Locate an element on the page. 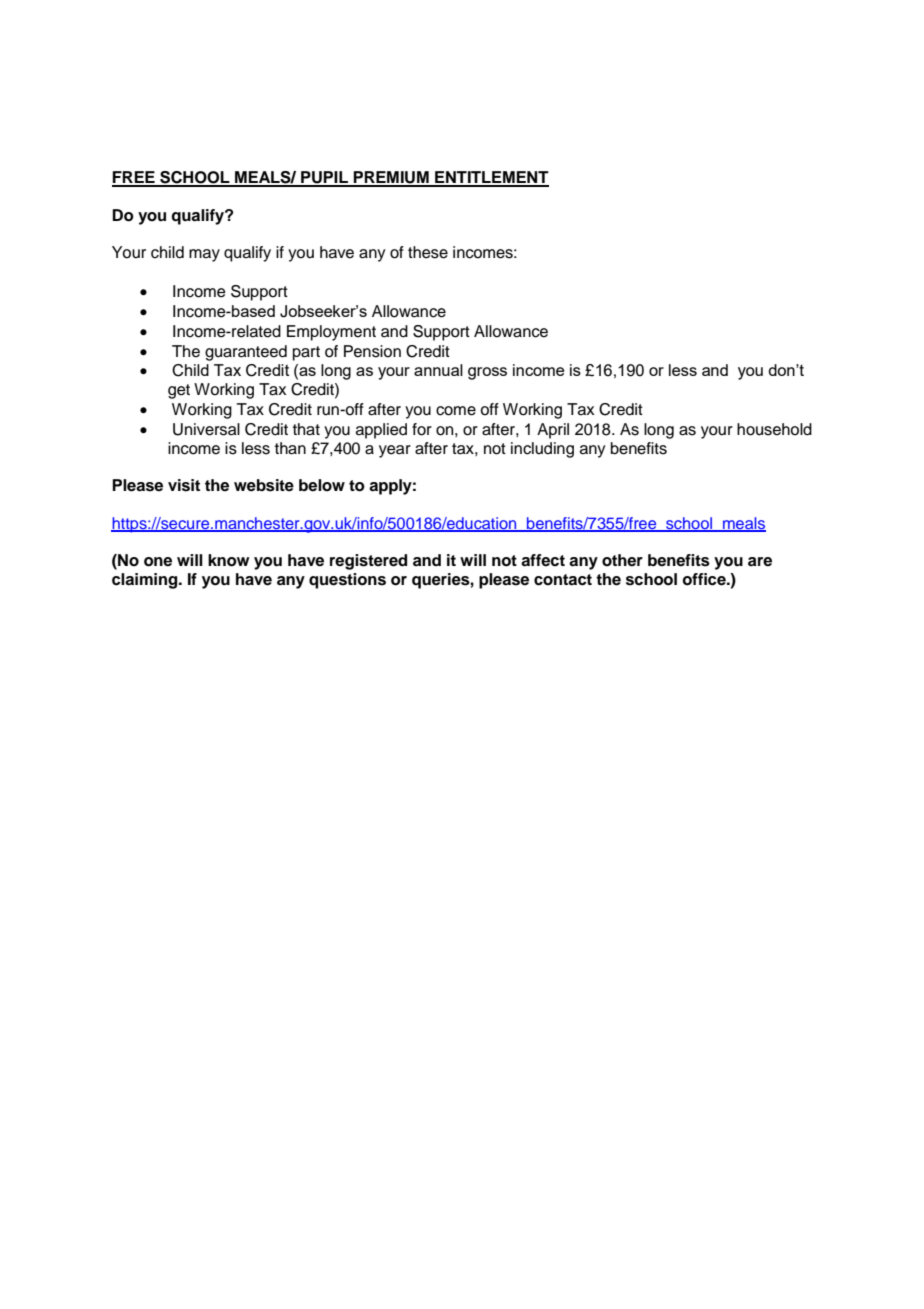  get is located at coordinates (179, 391).
